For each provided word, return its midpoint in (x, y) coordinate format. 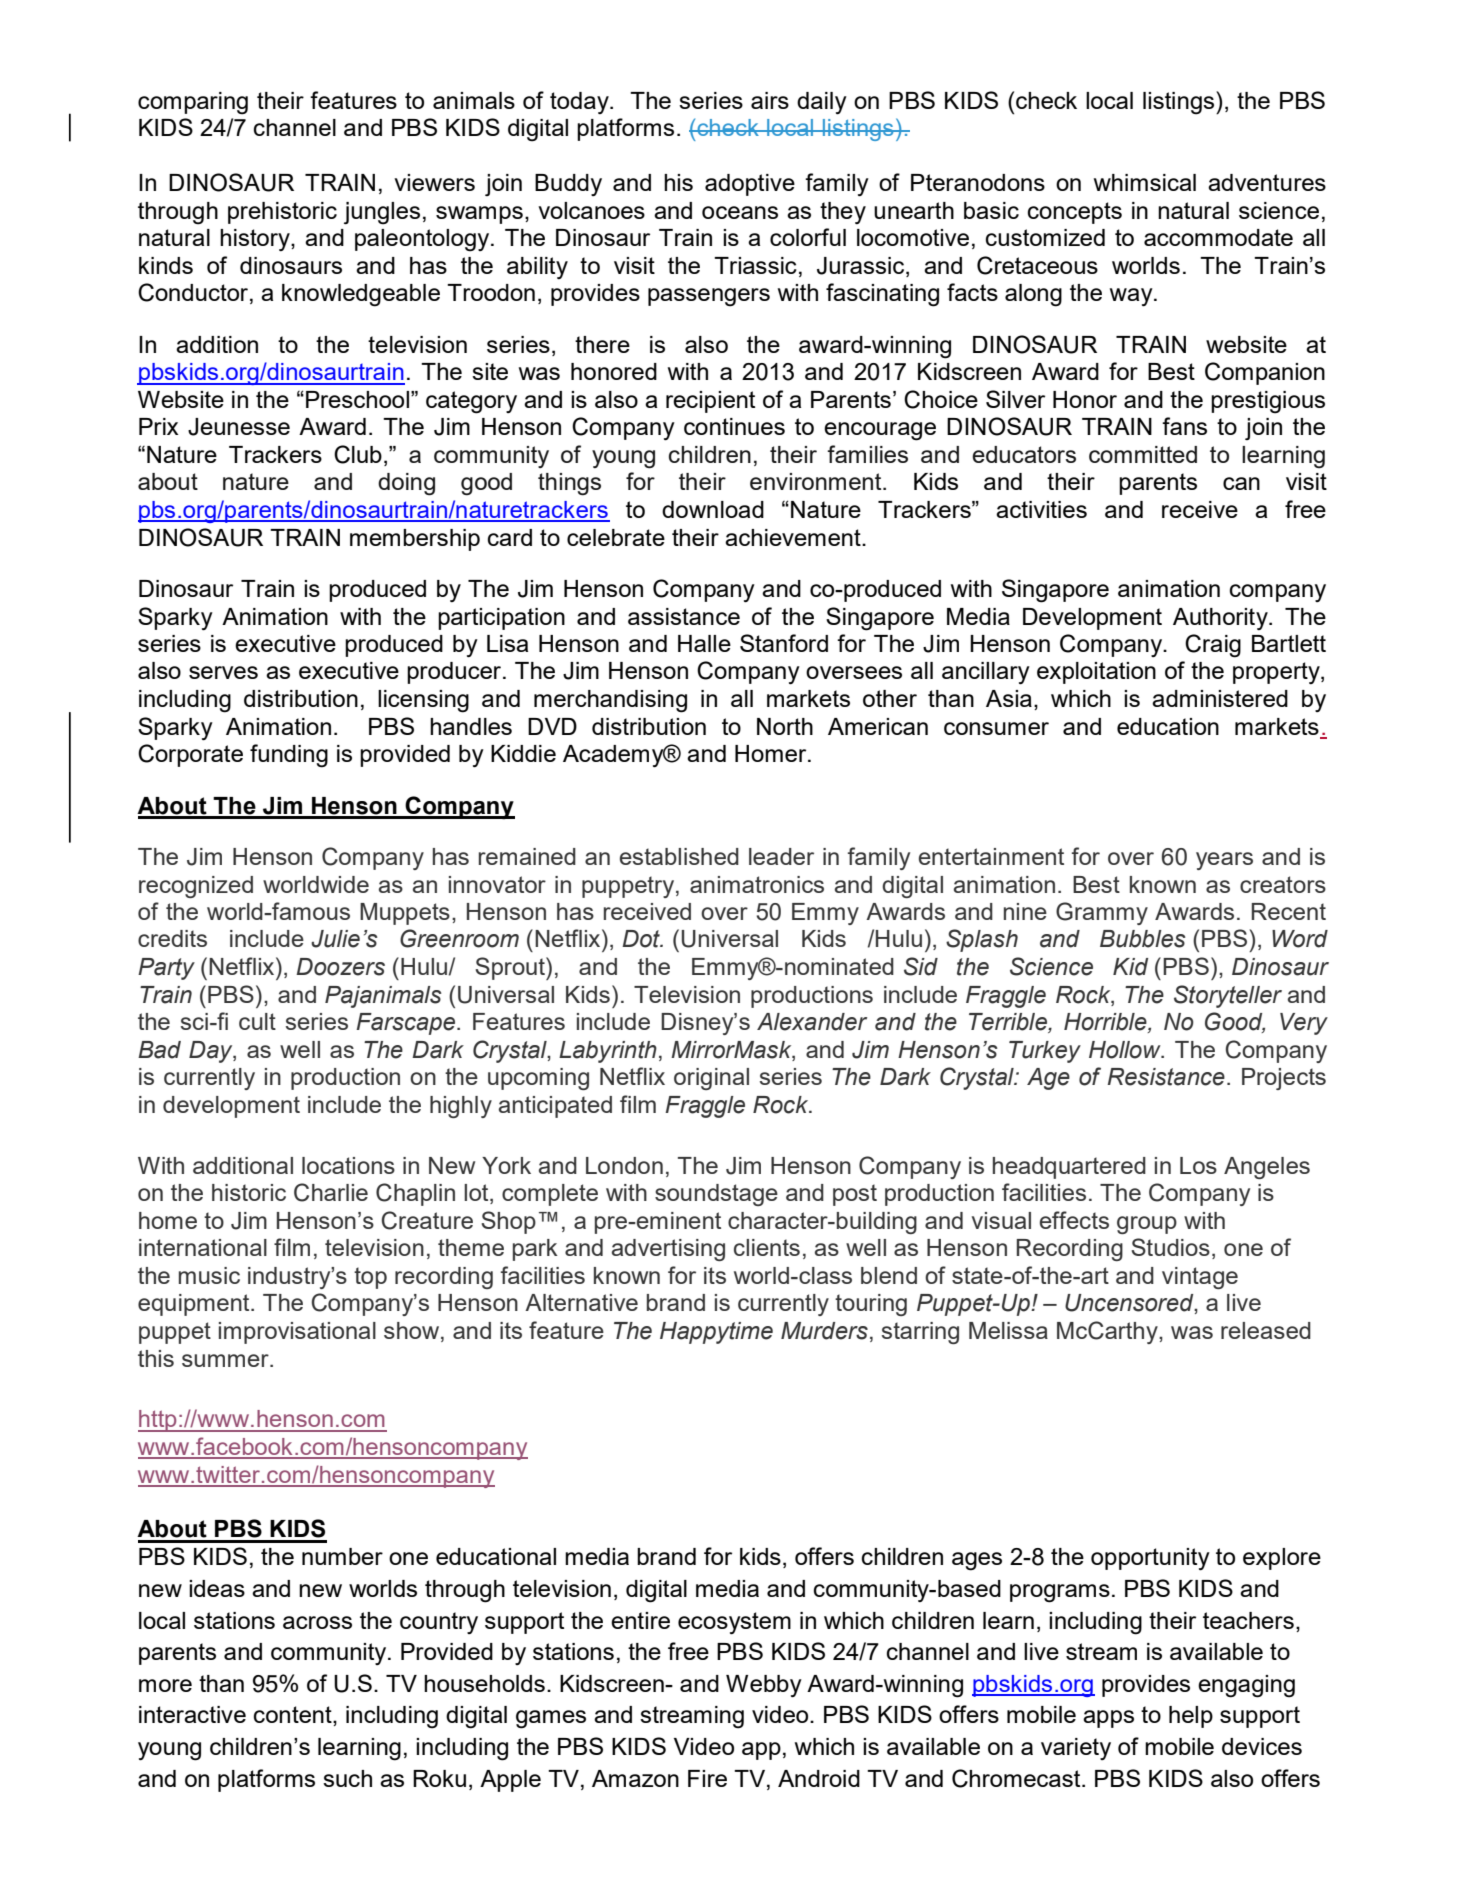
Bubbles (1142, 939)
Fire (707, 1778)
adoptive (750, 185)
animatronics (757, 884)
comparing (193, 103)
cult (257, 1021)
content (294, 1716)
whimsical (1145, 182)
